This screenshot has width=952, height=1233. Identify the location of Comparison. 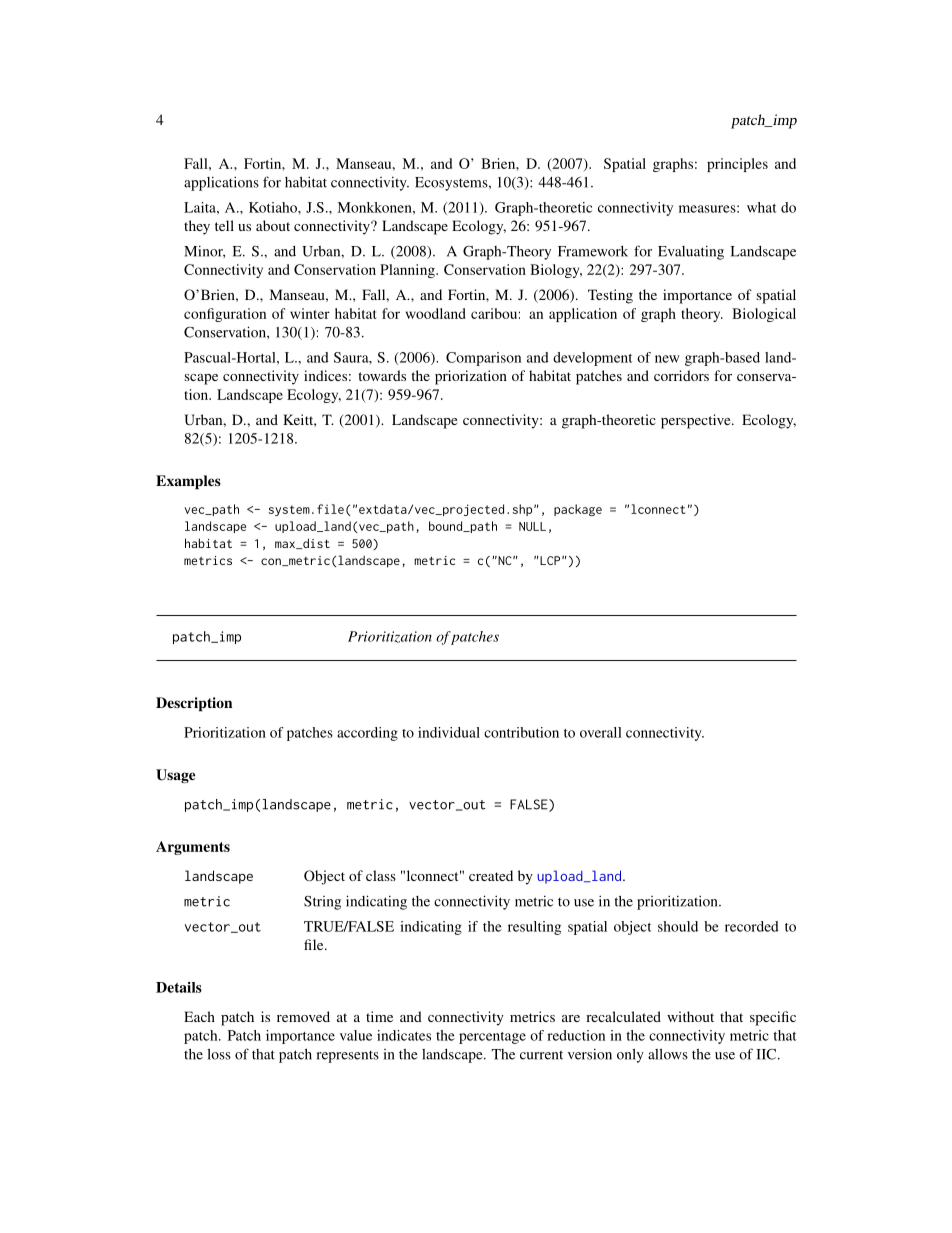
(483, 359).
